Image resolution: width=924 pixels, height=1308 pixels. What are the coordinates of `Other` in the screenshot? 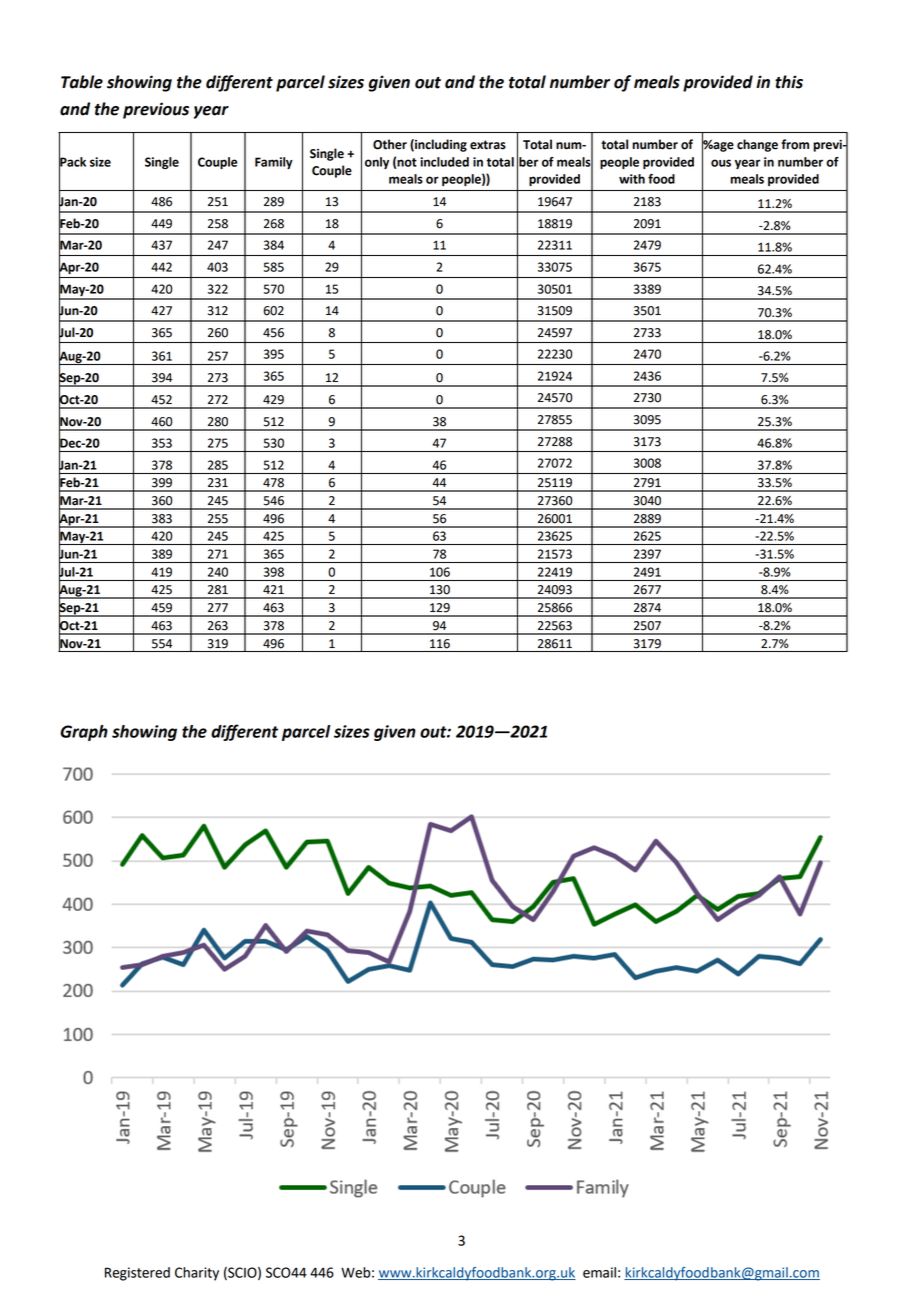 It's located at (390, 144).
